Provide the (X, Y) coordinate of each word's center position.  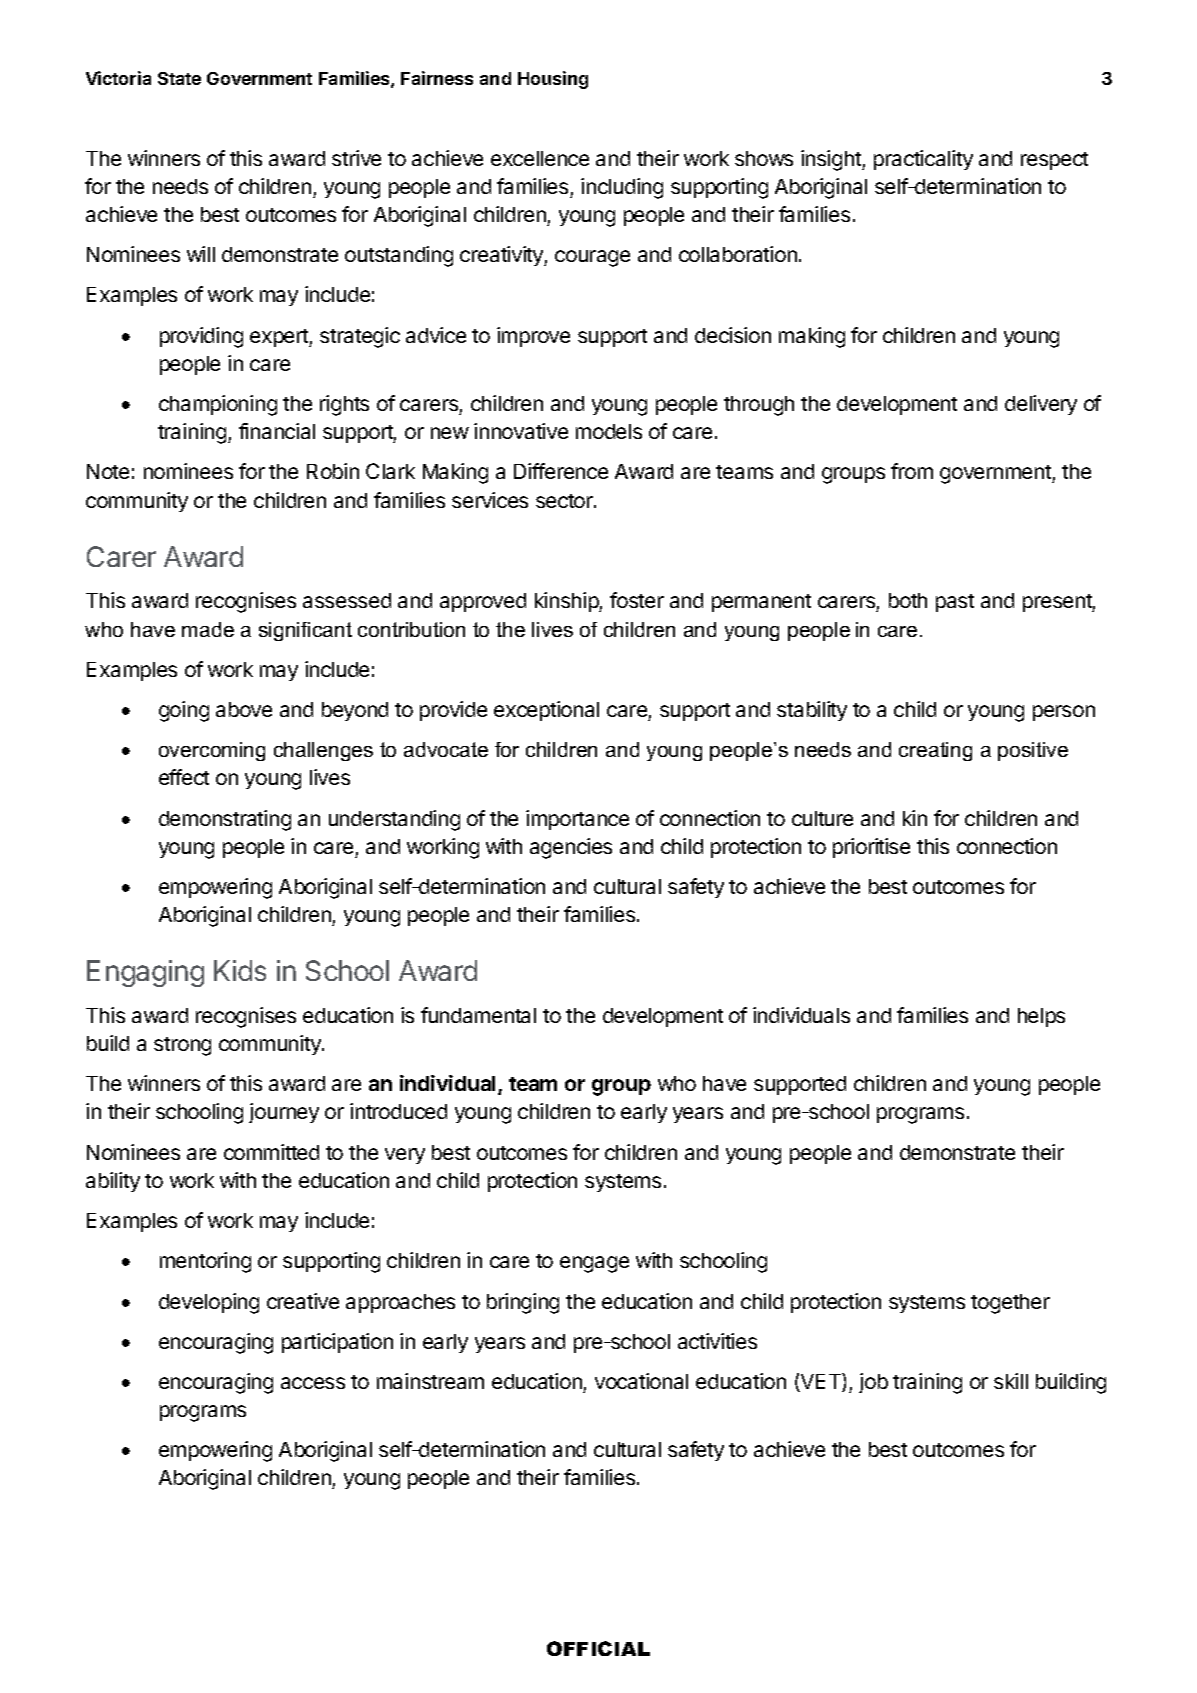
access (313, 1383)
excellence (540, 158)
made (208, 629)
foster (637, 600)
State (179, 78)
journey (284, 1113)
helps (1041, 1017)
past (955, 603)
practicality (923, 160)
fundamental (478, 1015)
